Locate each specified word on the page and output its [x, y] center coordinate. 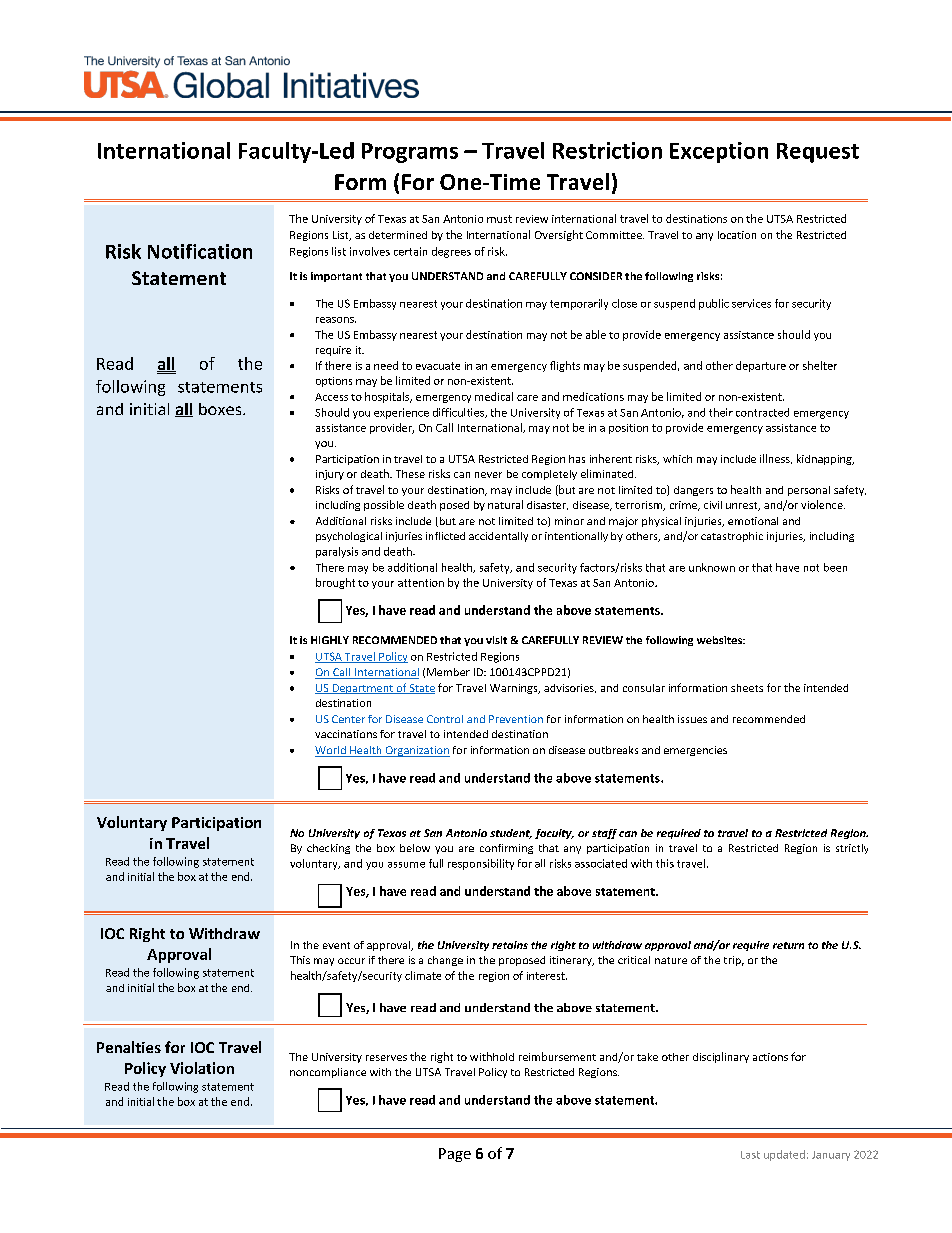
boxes [221, 409]
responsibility [481, 864]
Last [750, 1155]
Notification [200, 251]
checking [328, 849]
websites [720, 640]
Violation [202, 1068]
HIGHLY [330, 640]
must [499, 219]
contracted [762, 412]
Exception [719, 152]
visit [496, 640]
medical [494, 396]
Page [455, 1155]
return [788, 945]
